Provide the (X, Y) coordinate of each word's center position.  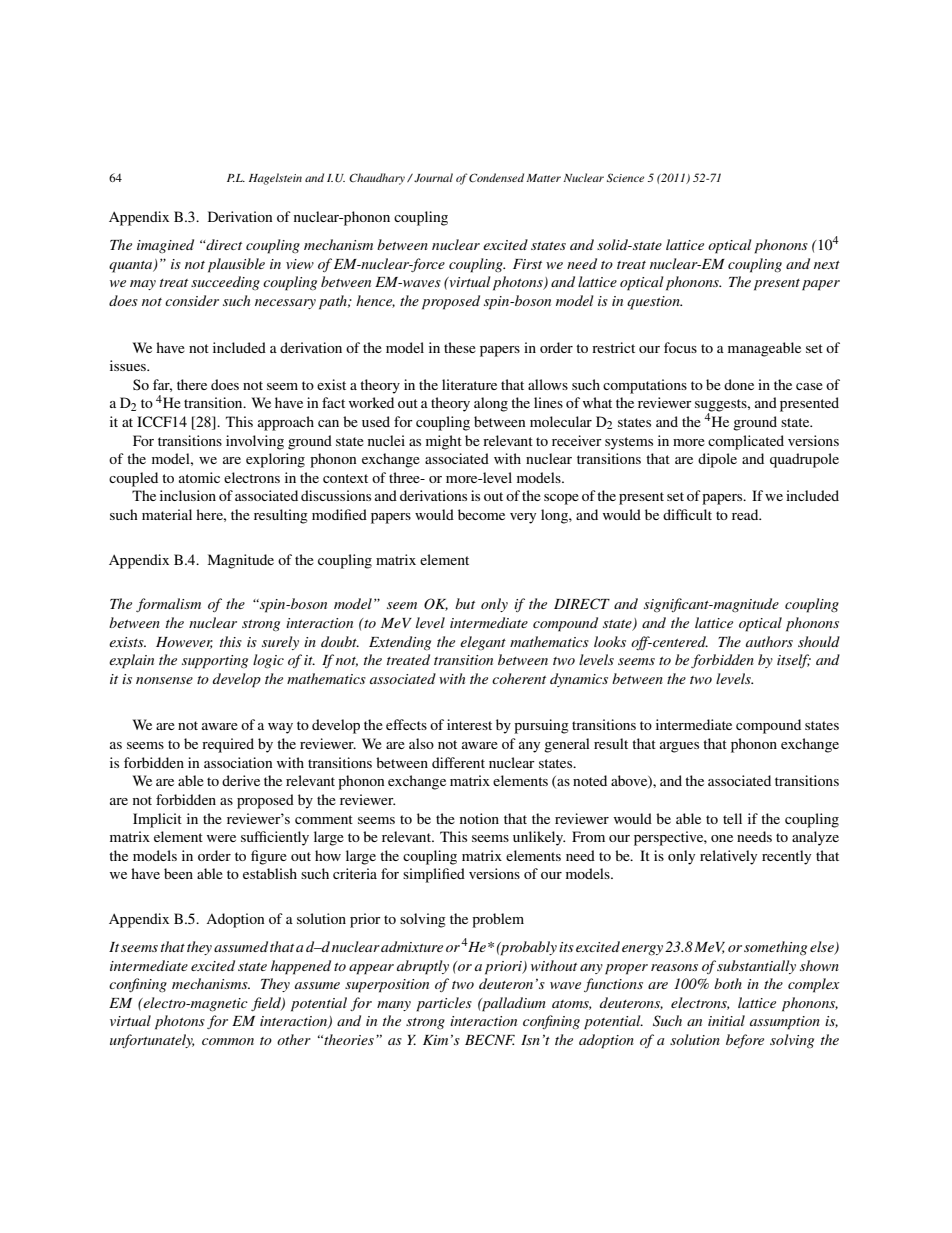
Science (625, 177)
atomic (199, 477)
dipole (717, 460)
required (228, 745)
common (228, 1041)
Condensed (496, 177)
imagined (165, 246)
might (444, 442)
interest (469, 724)
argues (679, 747)
